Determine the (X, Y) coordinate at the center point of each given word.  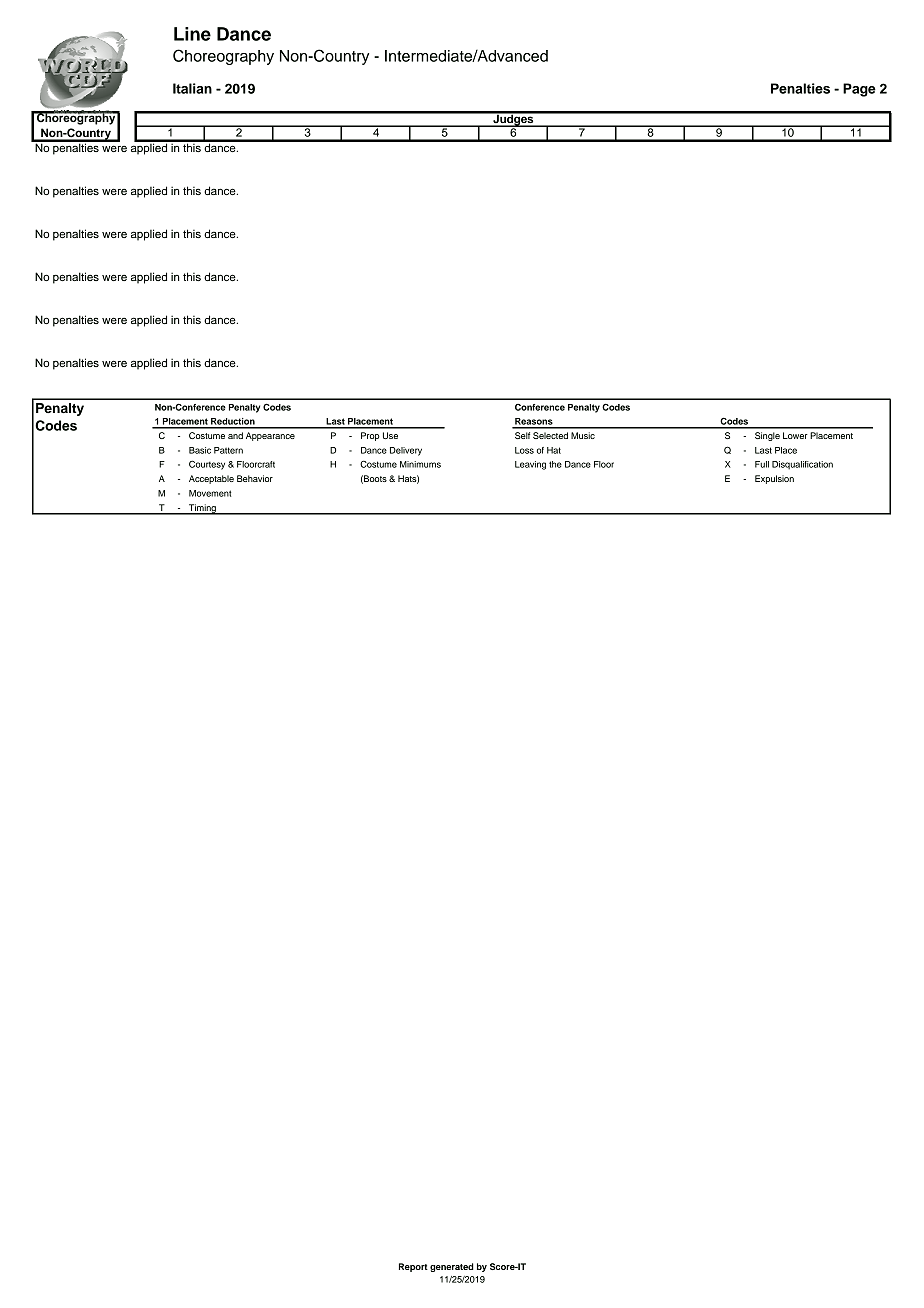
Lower (795, 435)
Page (859, 90)
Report (413, 1267)
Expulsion (774, 479)
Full (762, 464)
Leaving (530, 465)
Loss (524, 450)
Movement (210, 493)
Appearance (270, 436)
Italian (192, 88)
